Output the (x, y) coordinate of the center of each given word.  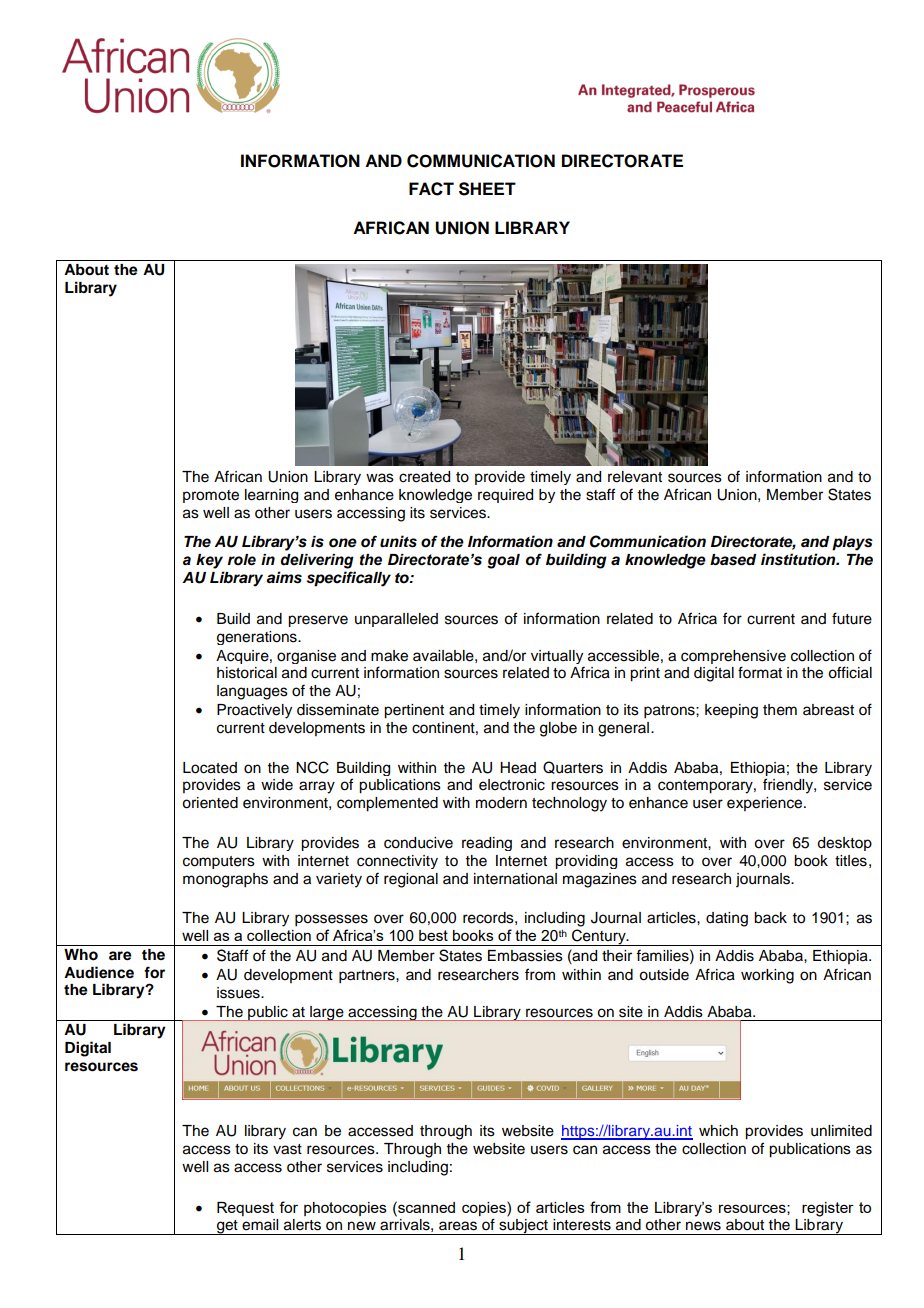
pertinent (414, 711)
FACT (431, 189)
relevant (635, 477)
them (780, 710)
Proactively (254, 711)
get (227, 1227)
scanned (425, 1207)
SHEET (487, 189)
